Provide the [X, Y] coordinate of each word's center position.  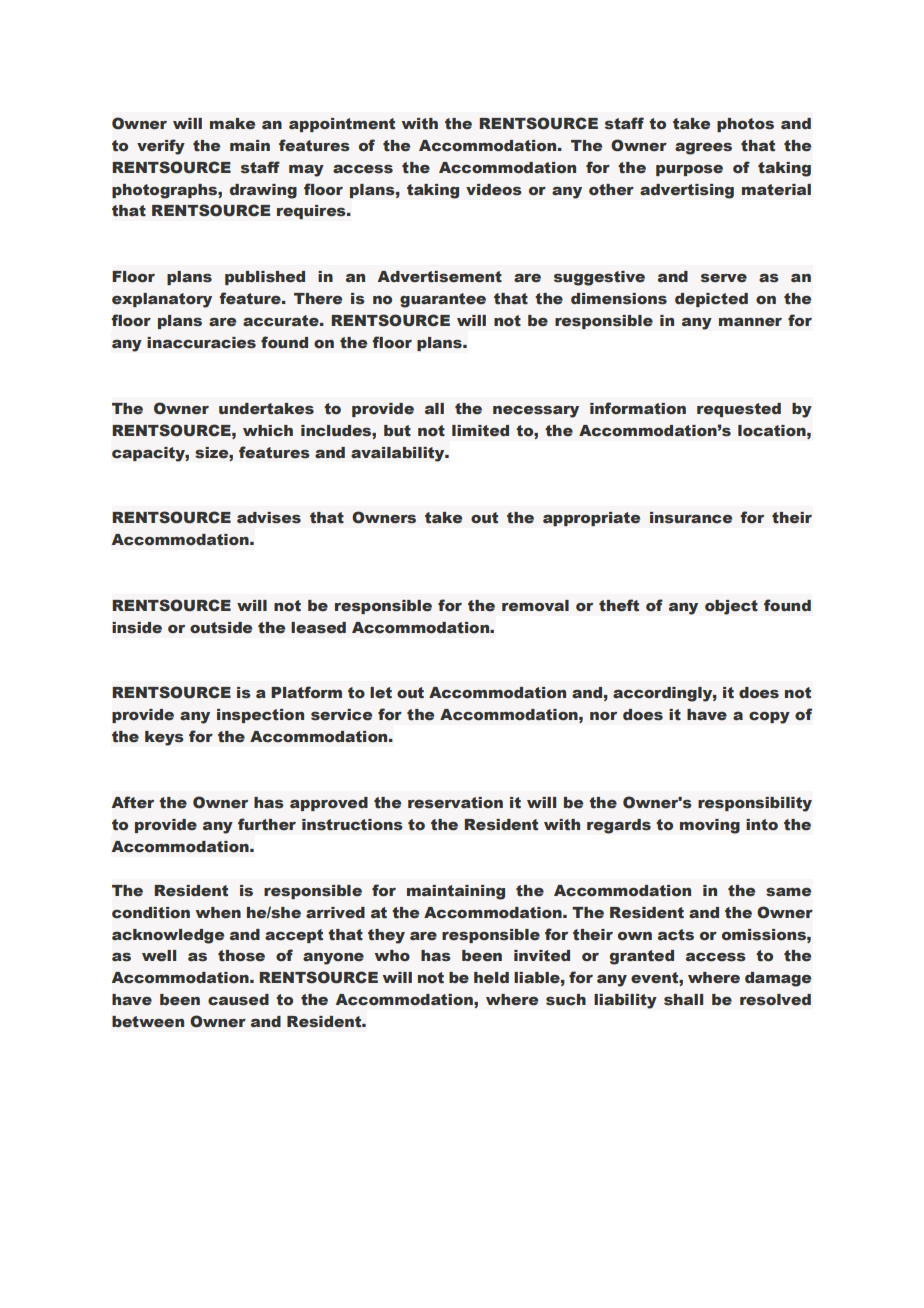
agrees [703, 149]
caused [238, 1000]
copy [769, 717]
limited [480, 431]
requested [739, 410]
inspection [260, 716]
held [491, 977]
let [381, 692]
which [268, 431]
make [232, 124]
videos [494, 189]
